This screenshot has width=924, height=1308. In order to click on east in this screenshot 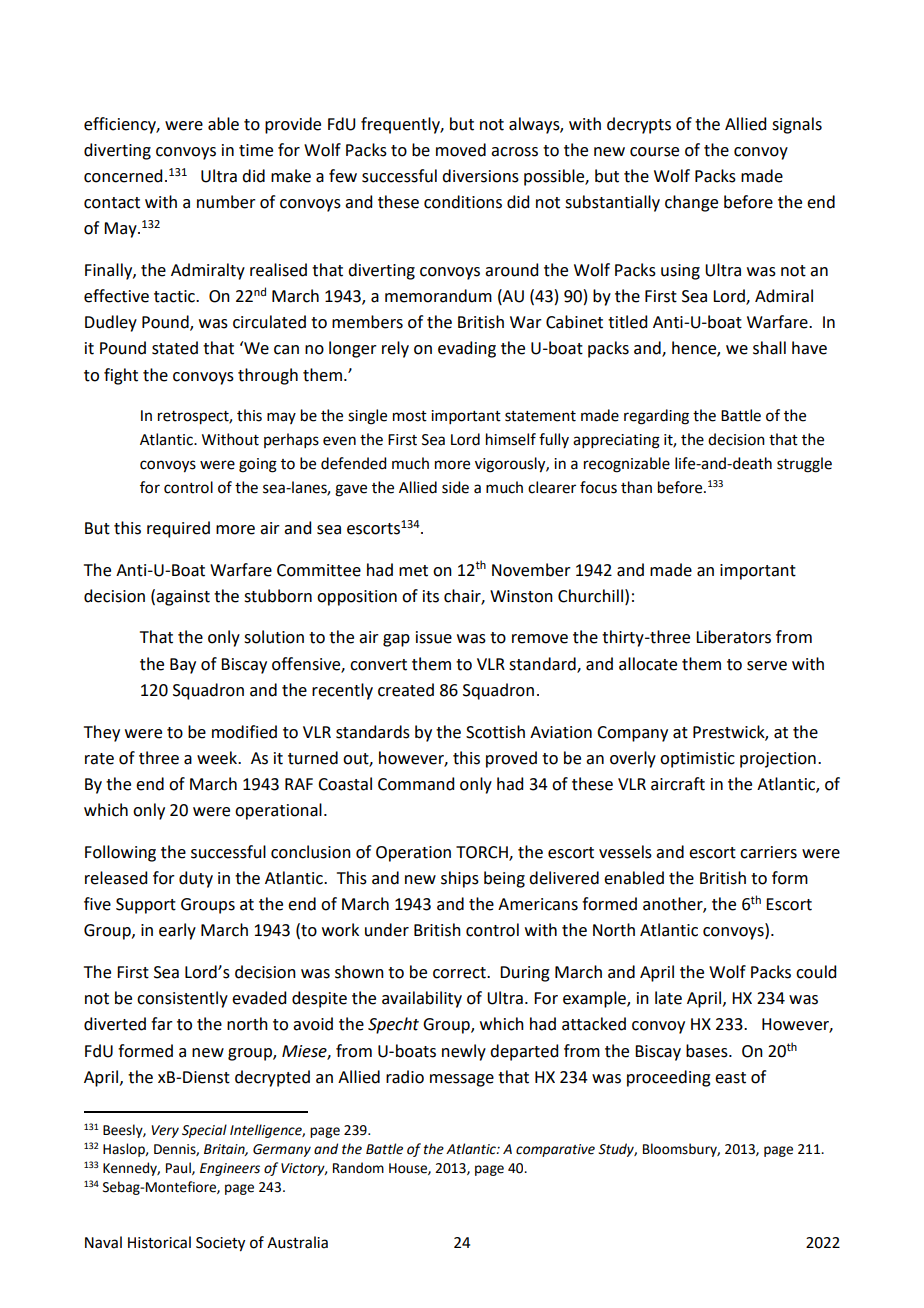, I will do `click(730, 1078)`.
